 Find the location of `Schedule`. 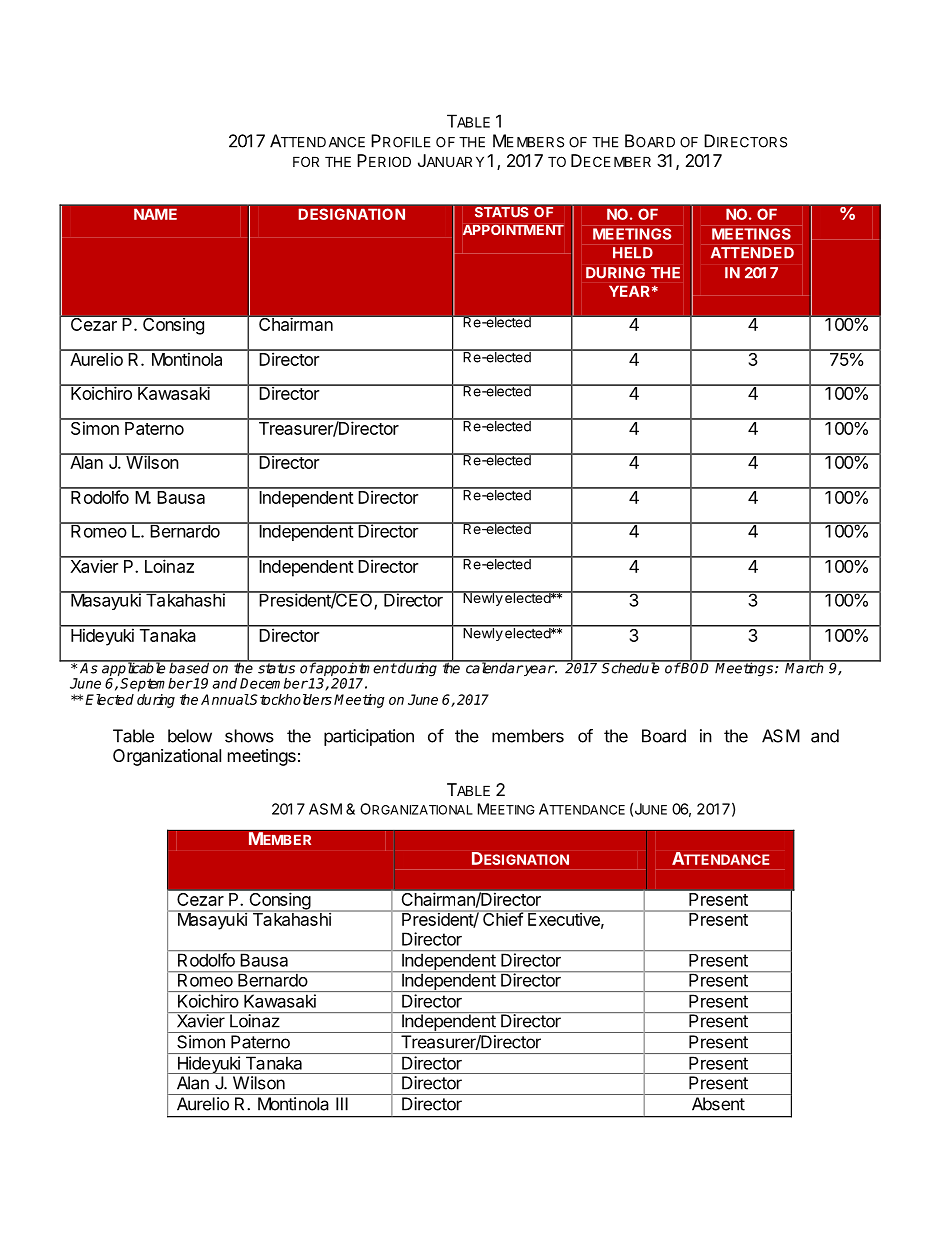

Schedule is located at coordinates (631, 667).
